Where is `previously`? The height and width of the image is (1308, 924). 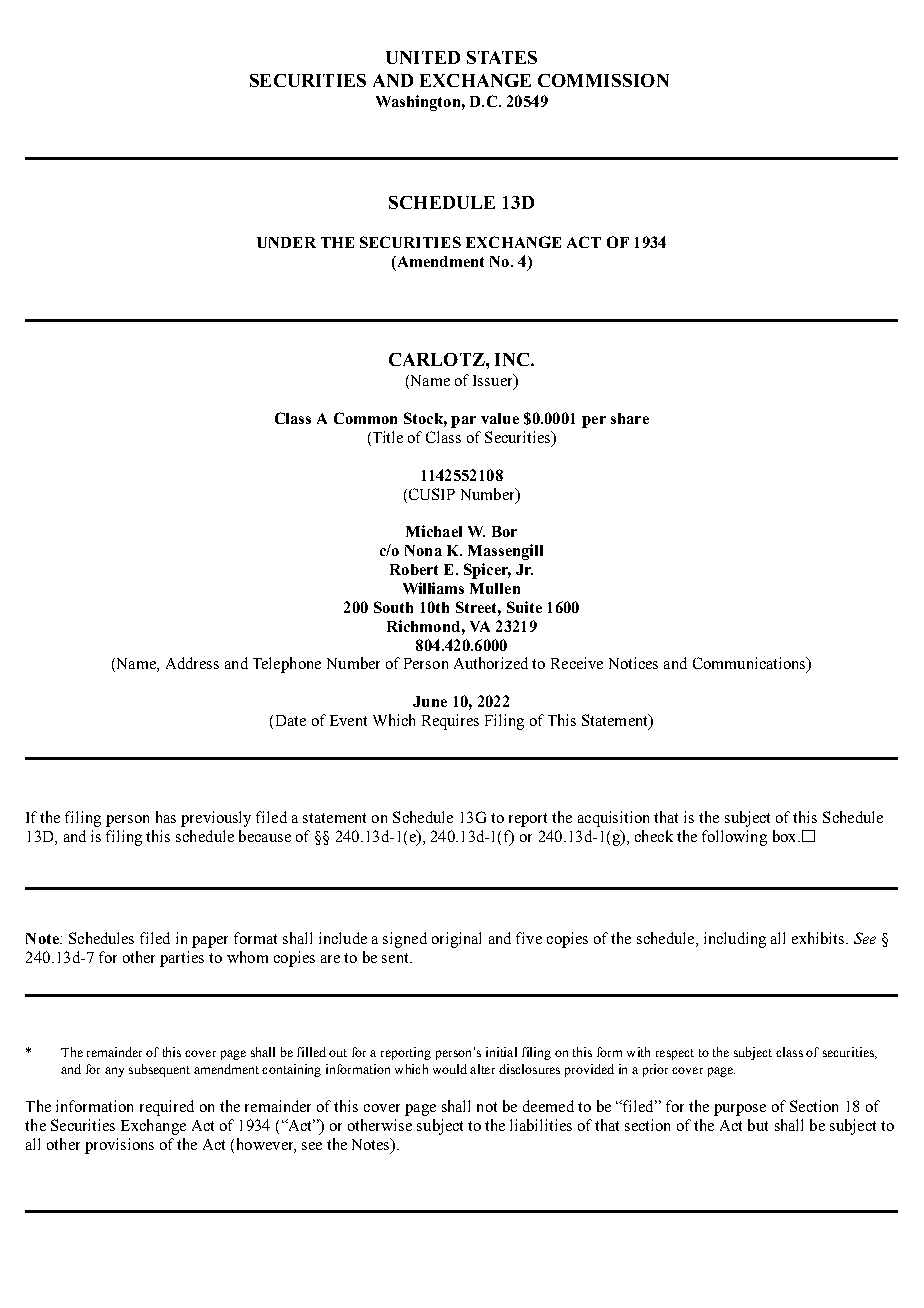 previously is located at coordinates (216, 819).
